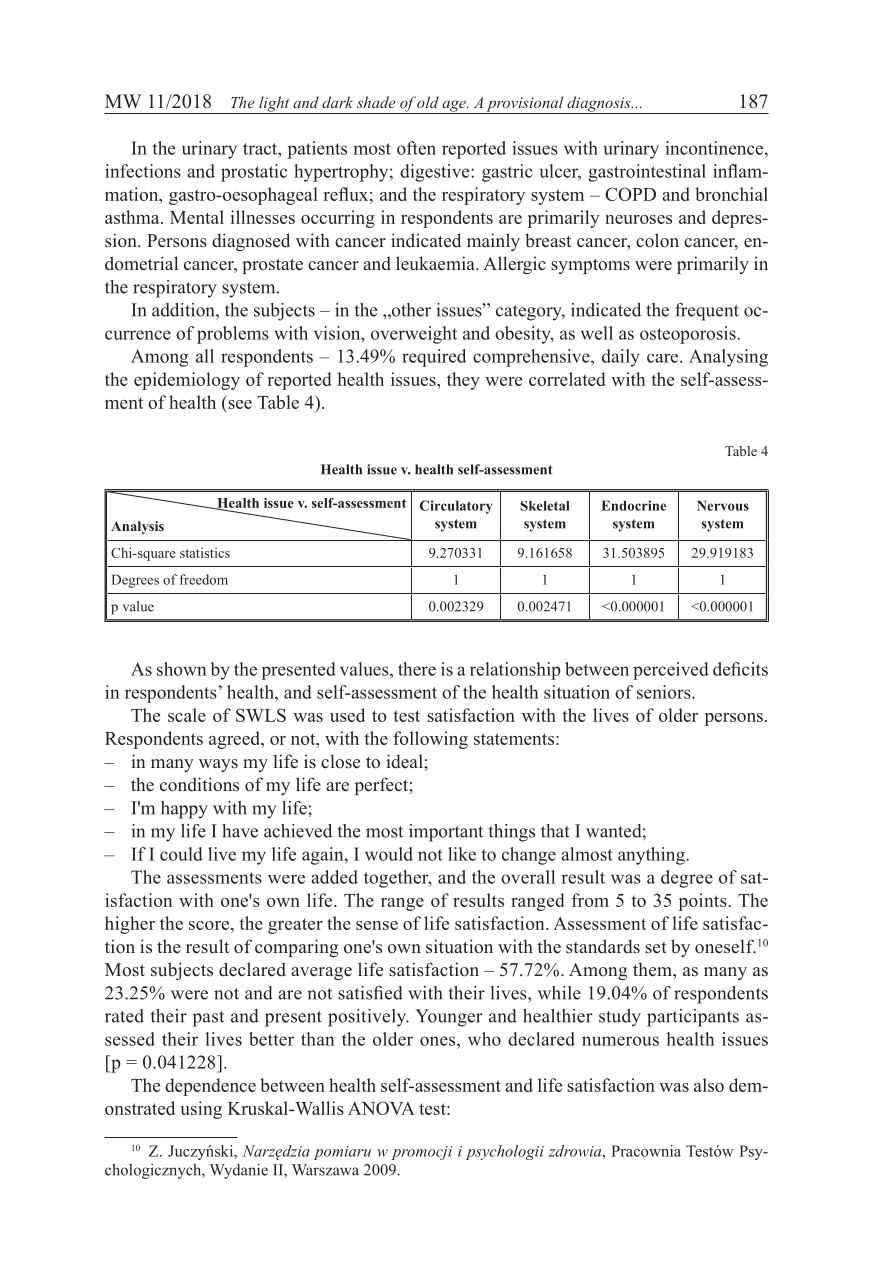 The height and width of the page is (1264, 873). I want to click on diagnosis, so click(599, 105).
